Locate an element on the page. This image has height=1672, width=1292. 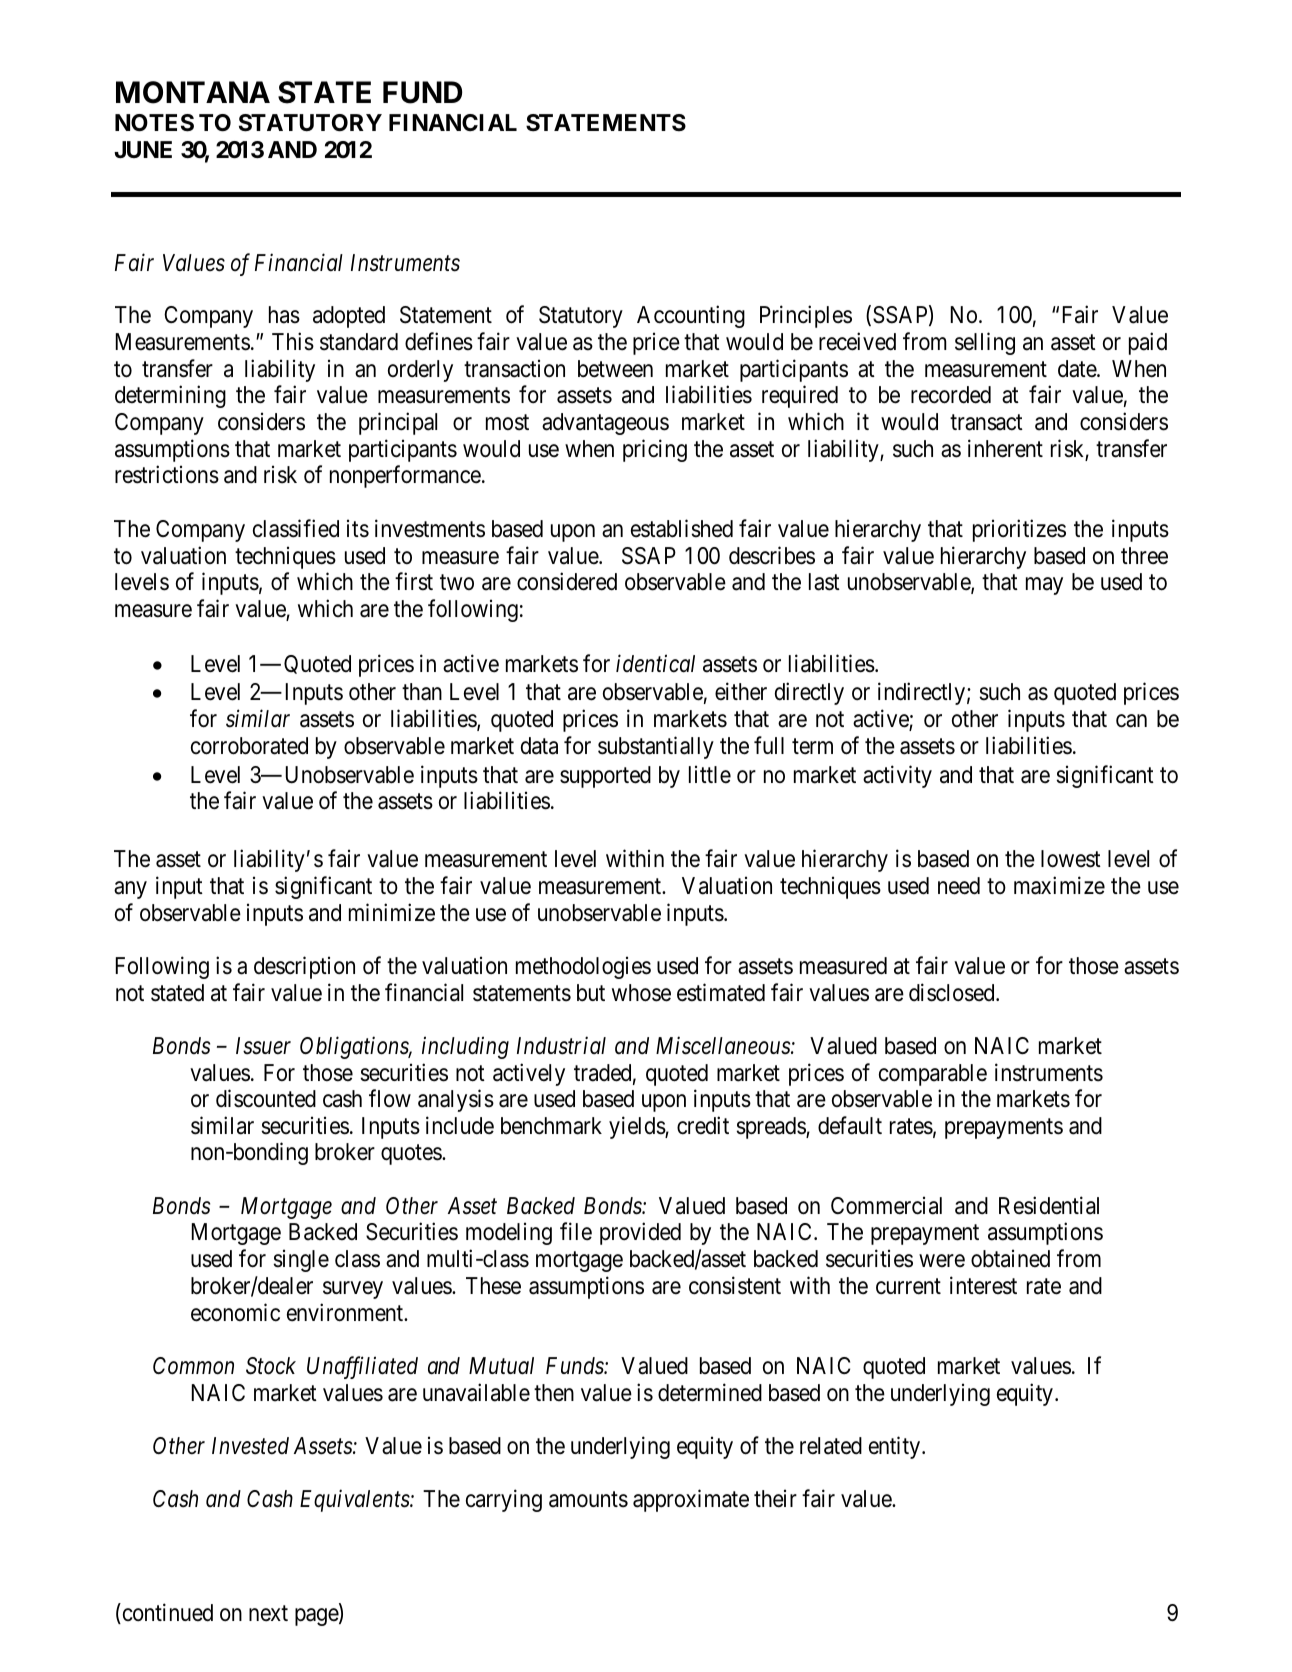
may is located at coordinates (1044, 586).
